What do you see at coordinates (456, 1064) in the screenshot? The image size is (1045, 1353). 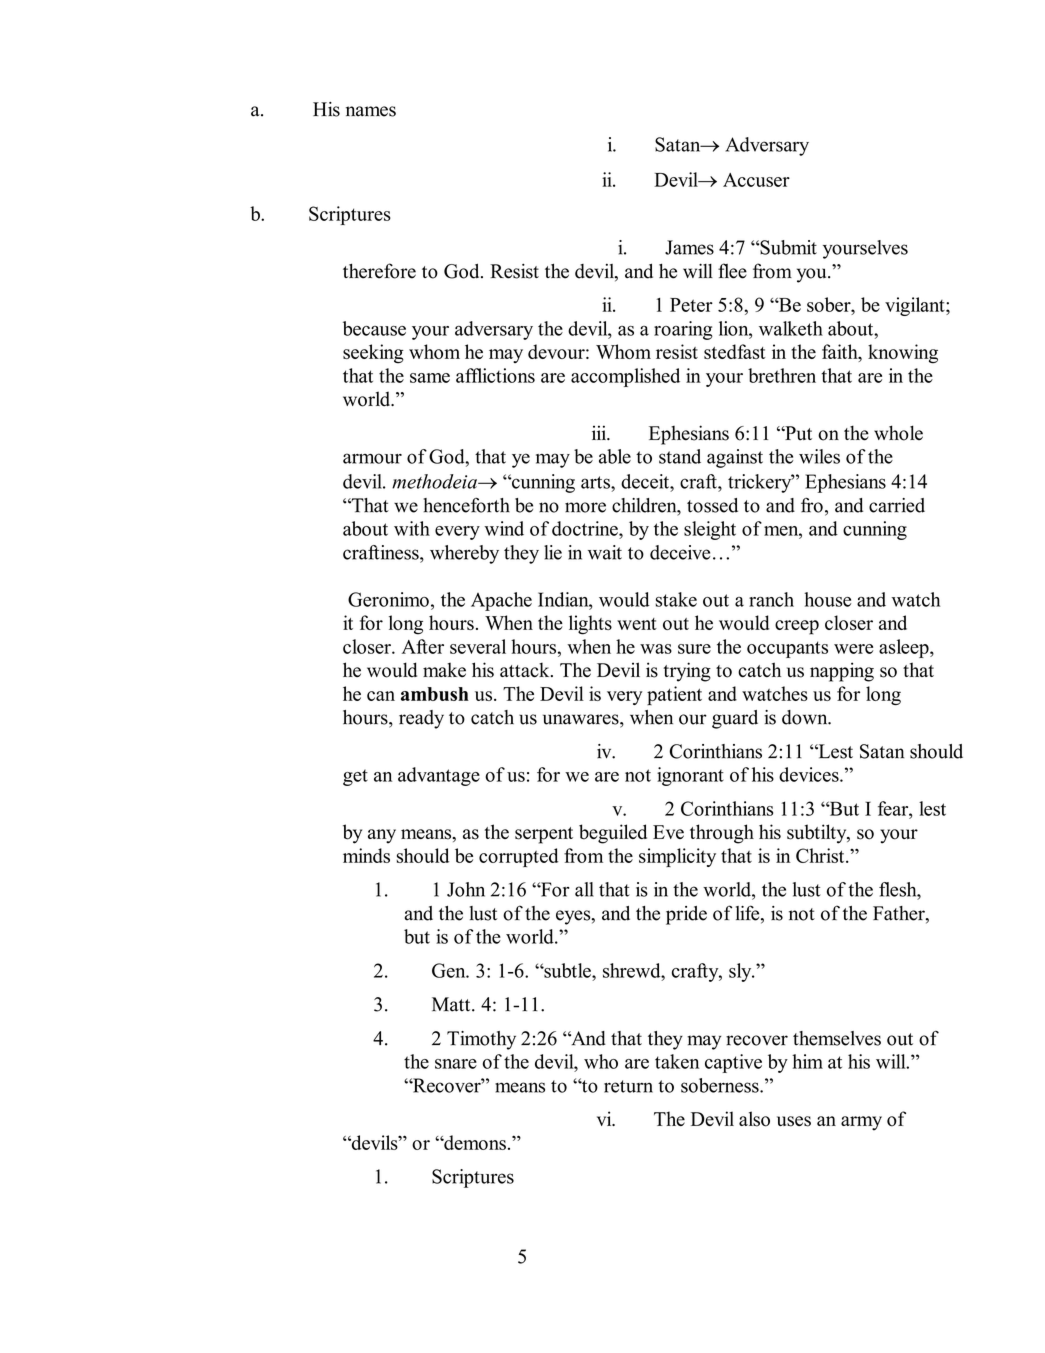 I see `snare` at bounding box center [456, 1064].
